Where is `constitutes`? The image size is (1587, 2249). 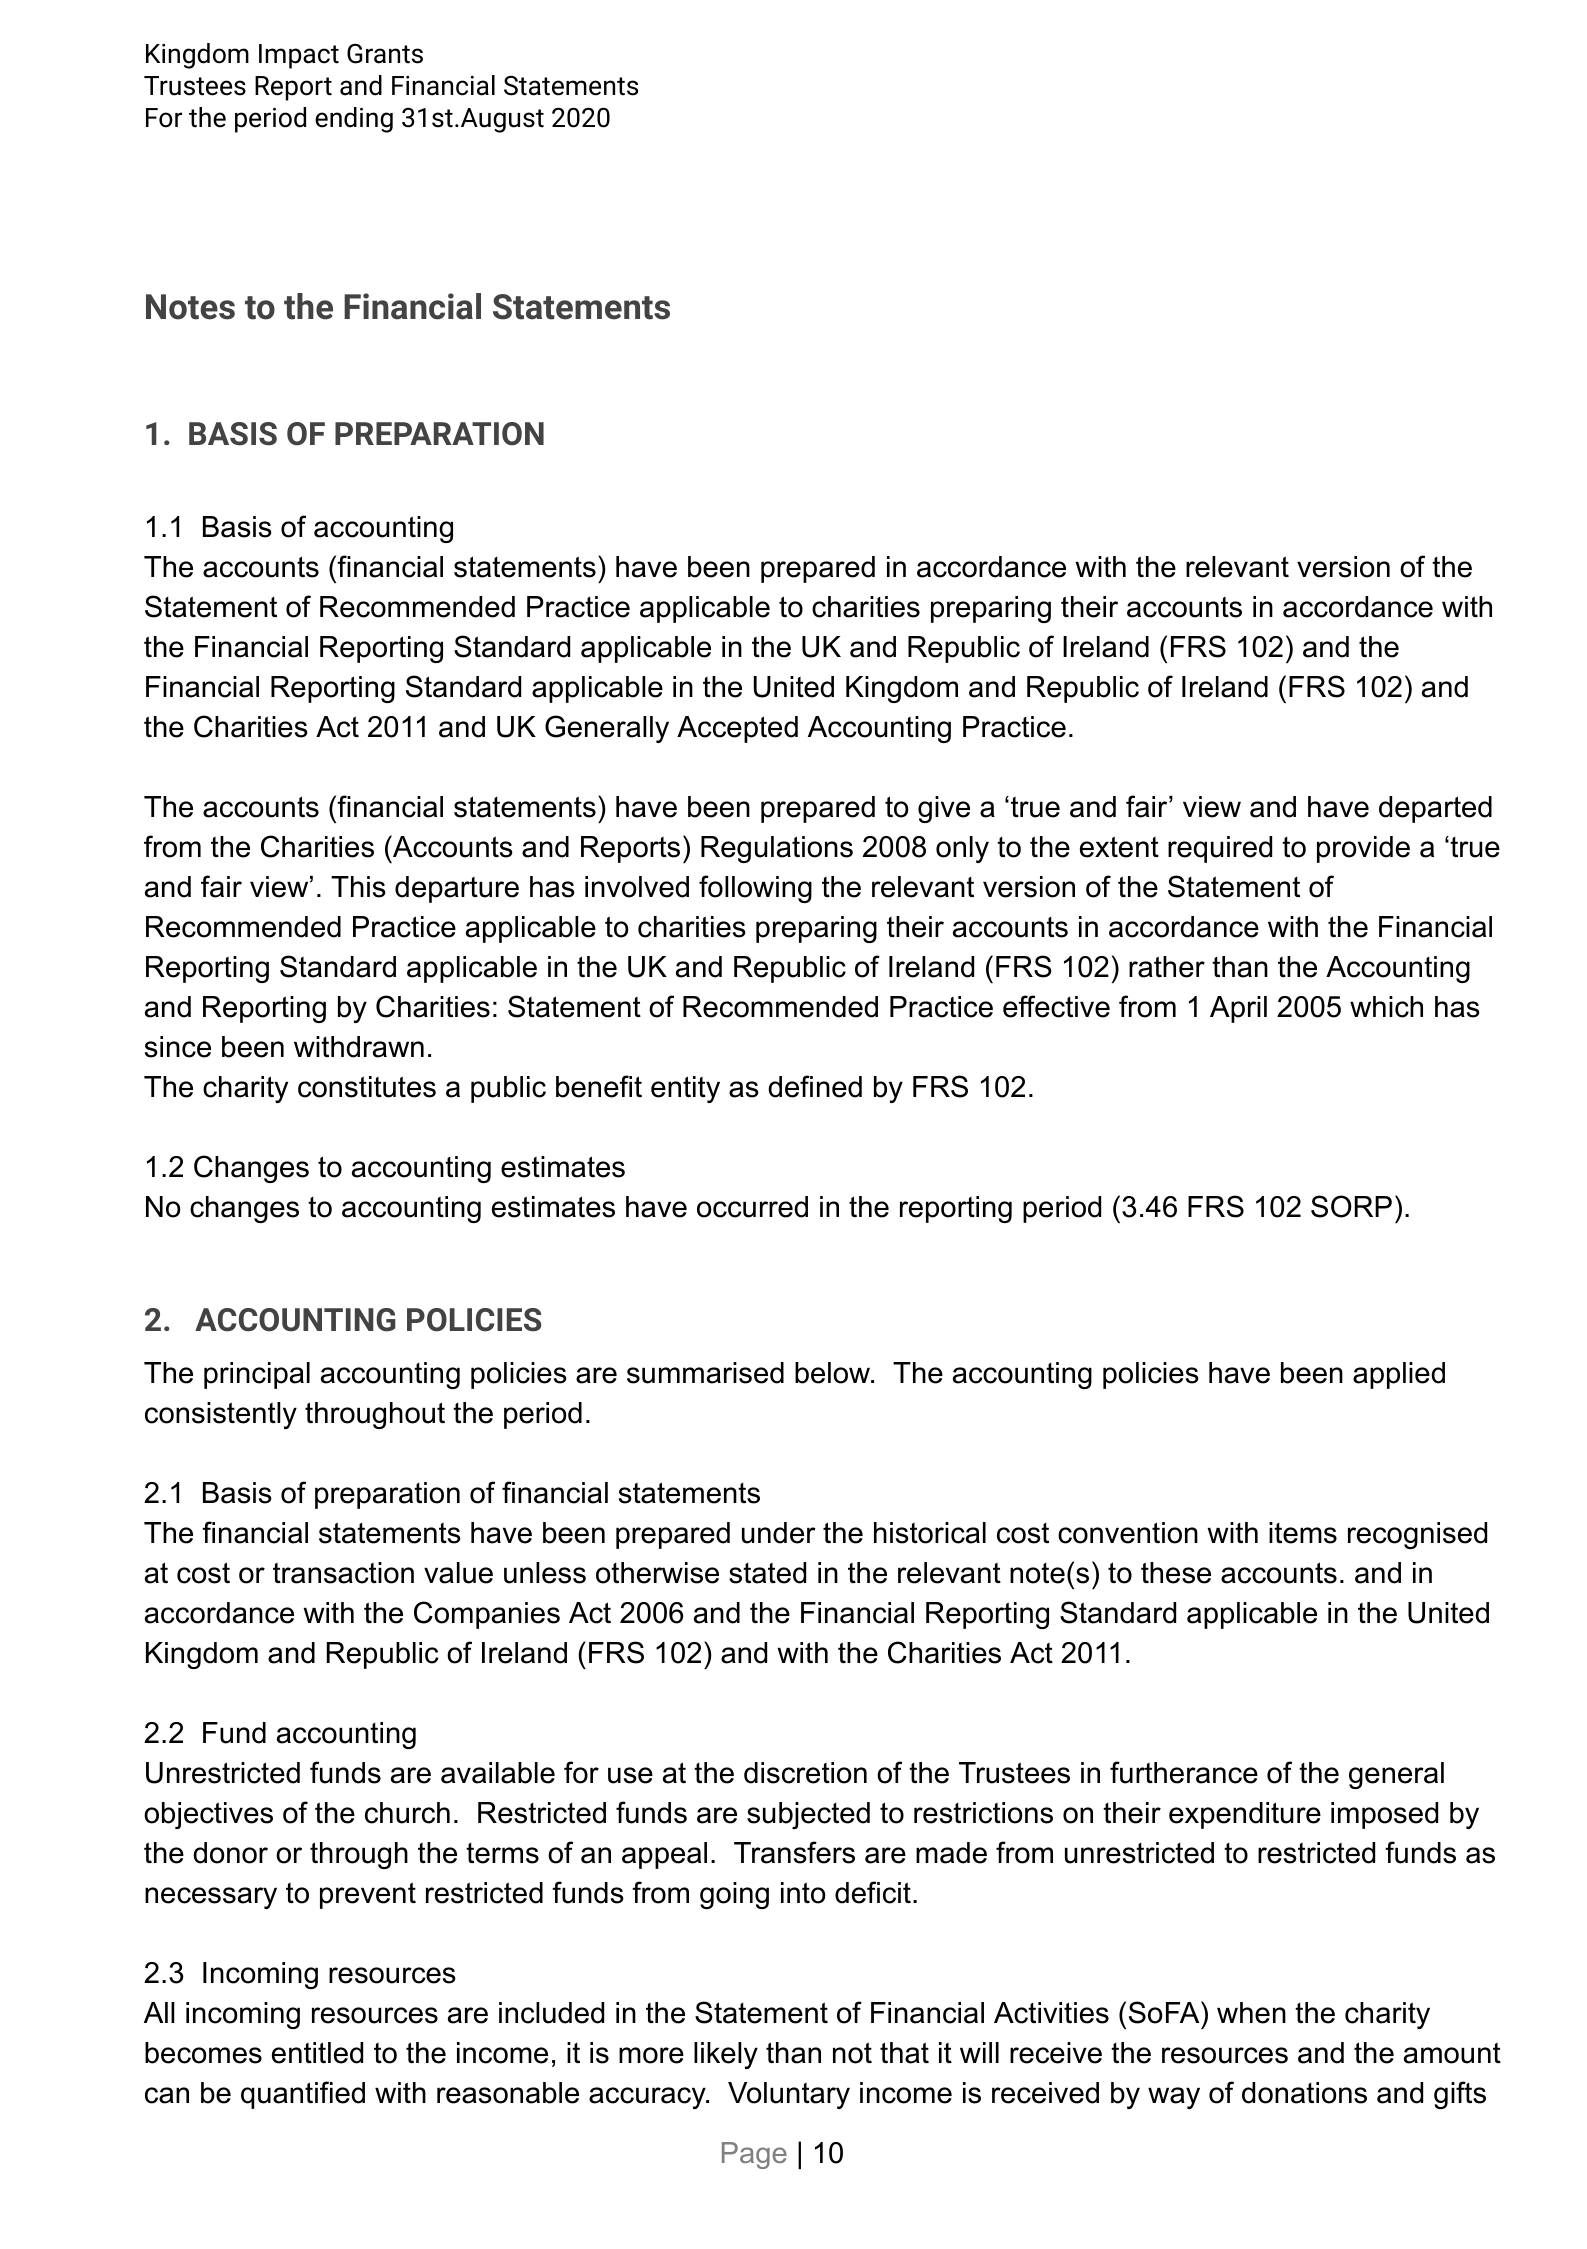 constitutes is located at coordinates (367, 1087).
